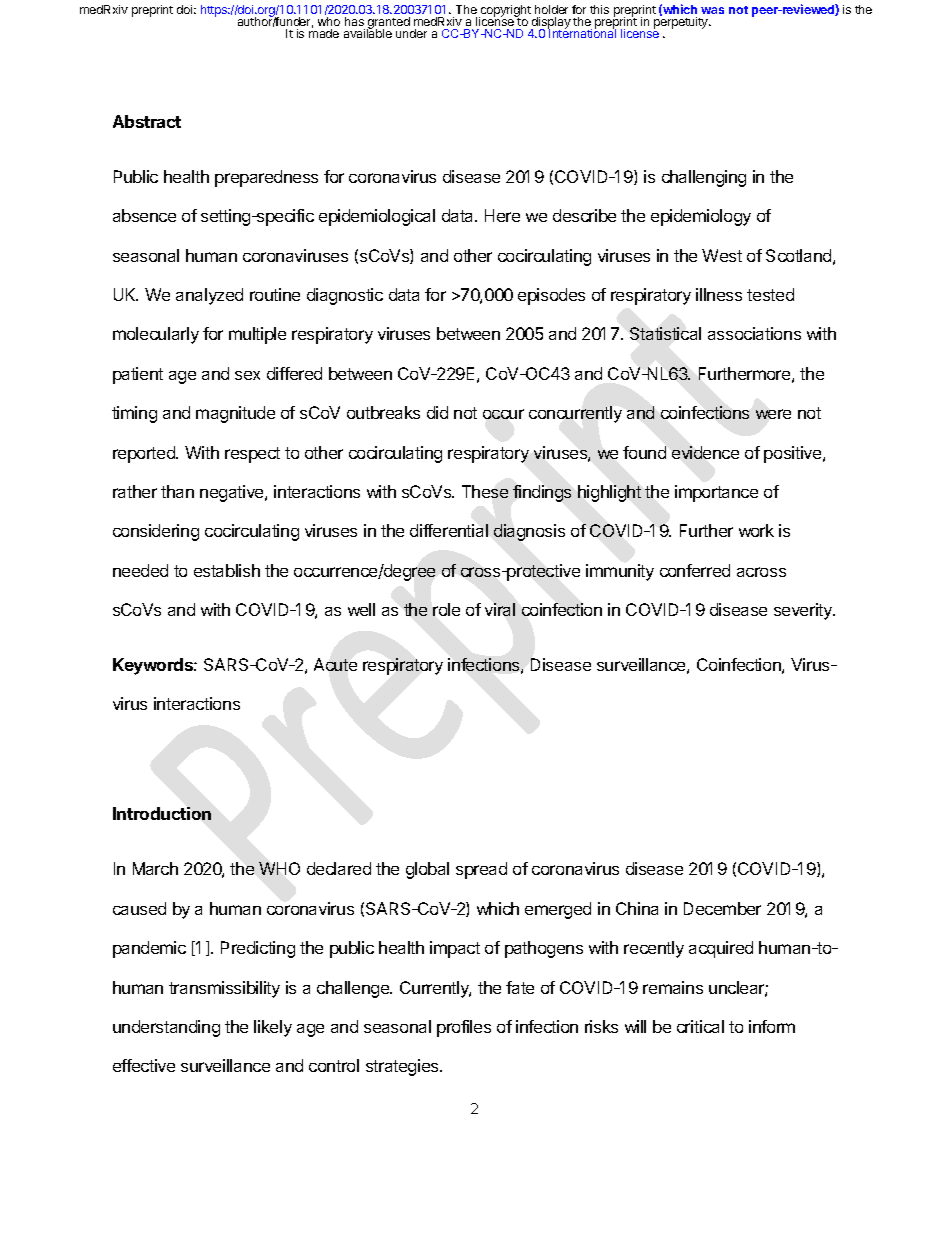 Image resolution: width=952 pixels, height=1233 pixels. What do you see at coordinates (449, 530) in the screenshot?
I see `differential` at bounding box center [449, 530].
